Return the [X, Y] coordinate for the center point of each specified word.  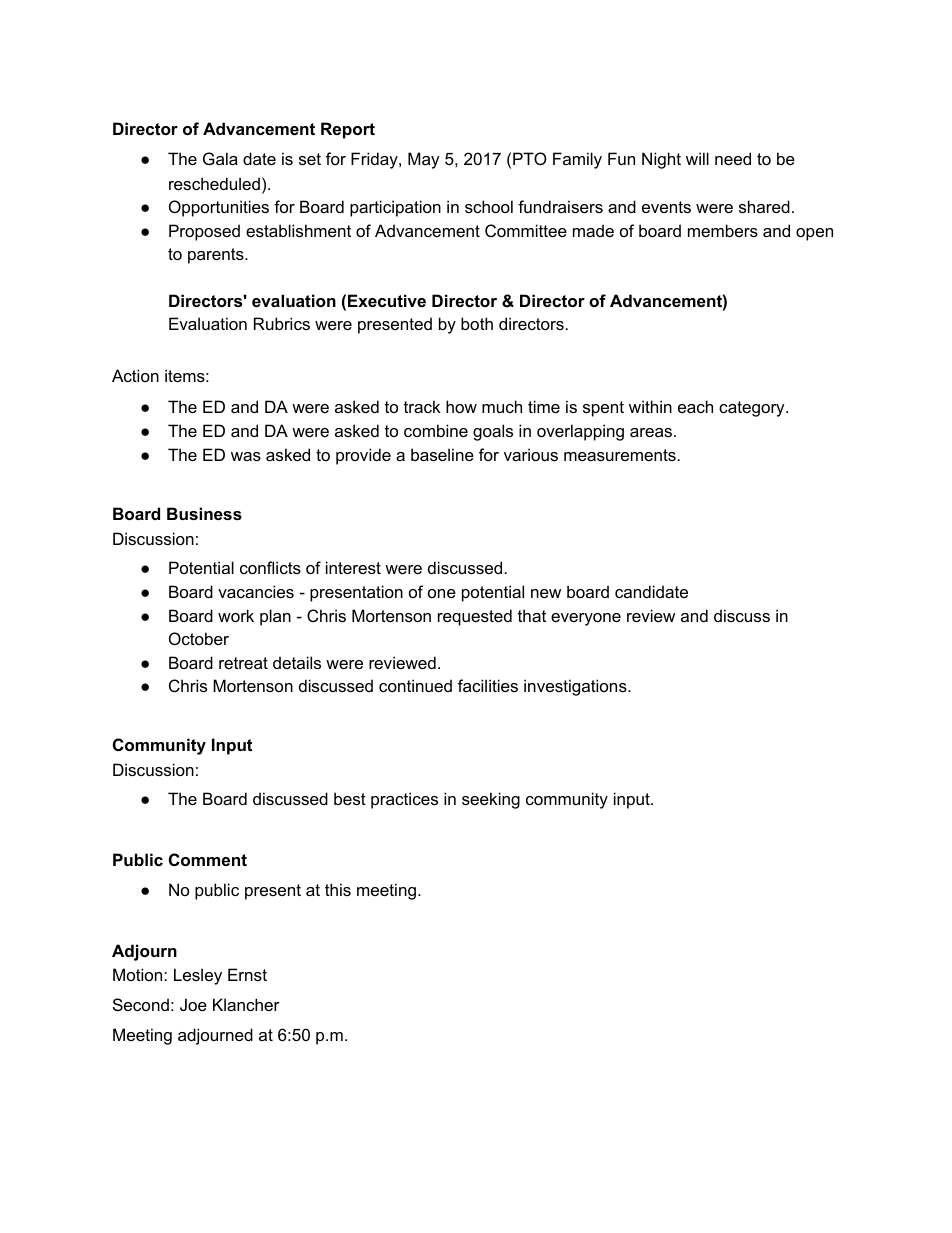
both [477, 323]
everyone [586, 619]
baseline [442, 454]
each [695, 406]
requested [475, 617]
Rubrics [282, 323]
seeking [491, 800]
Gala [220, 158]
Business [204, 513]
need [733, 158]
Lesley [198, 976]
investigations [576, 687]
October [199, 638]
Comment [208, 859]
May [424, 160]
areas [652, 432]
